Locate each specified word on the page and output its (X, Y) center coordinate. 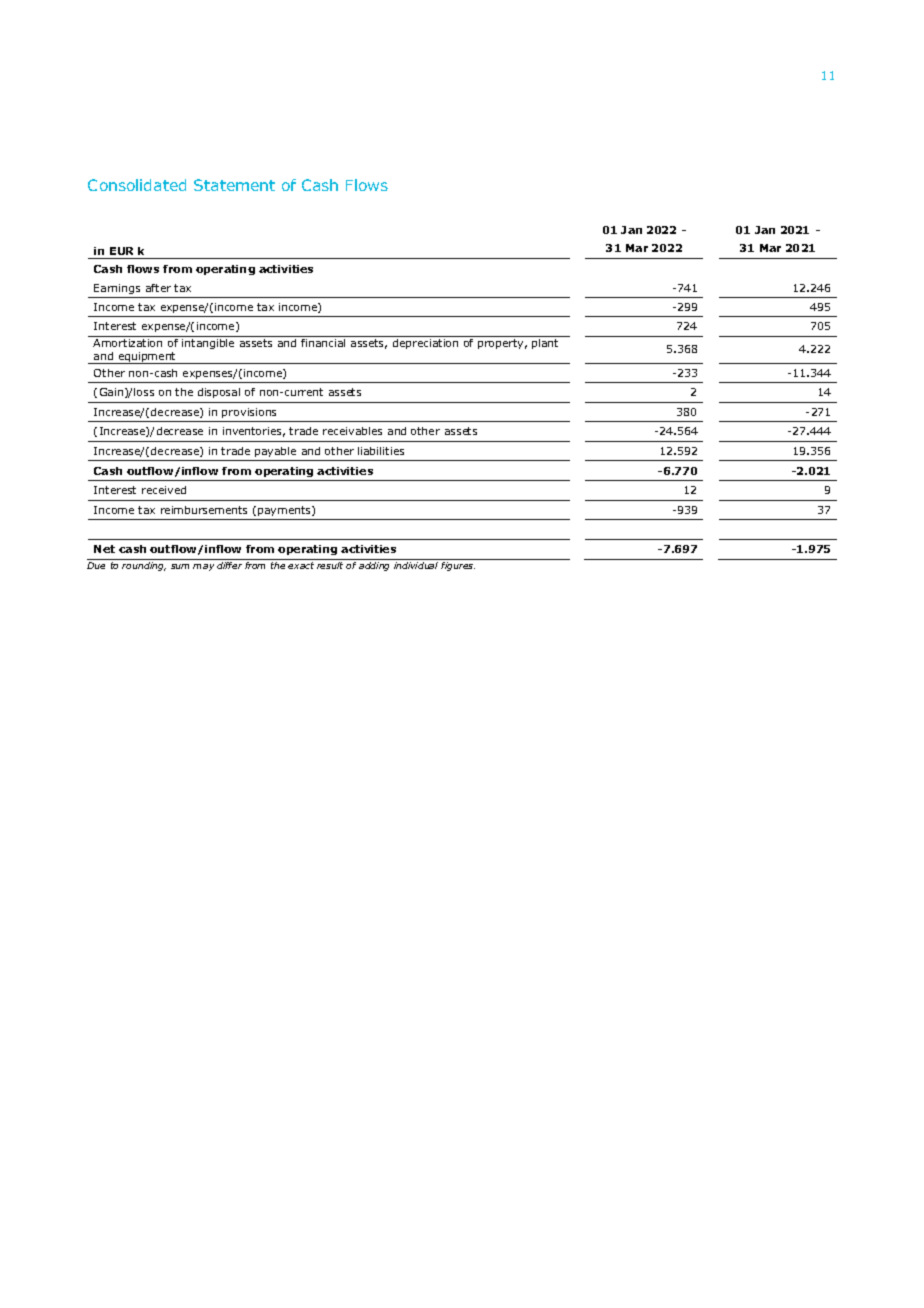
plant (545, 344)
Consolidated (137, 185)
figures (458, 566)
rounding (144, 566)
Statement (234, 185)
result (330, 565)
